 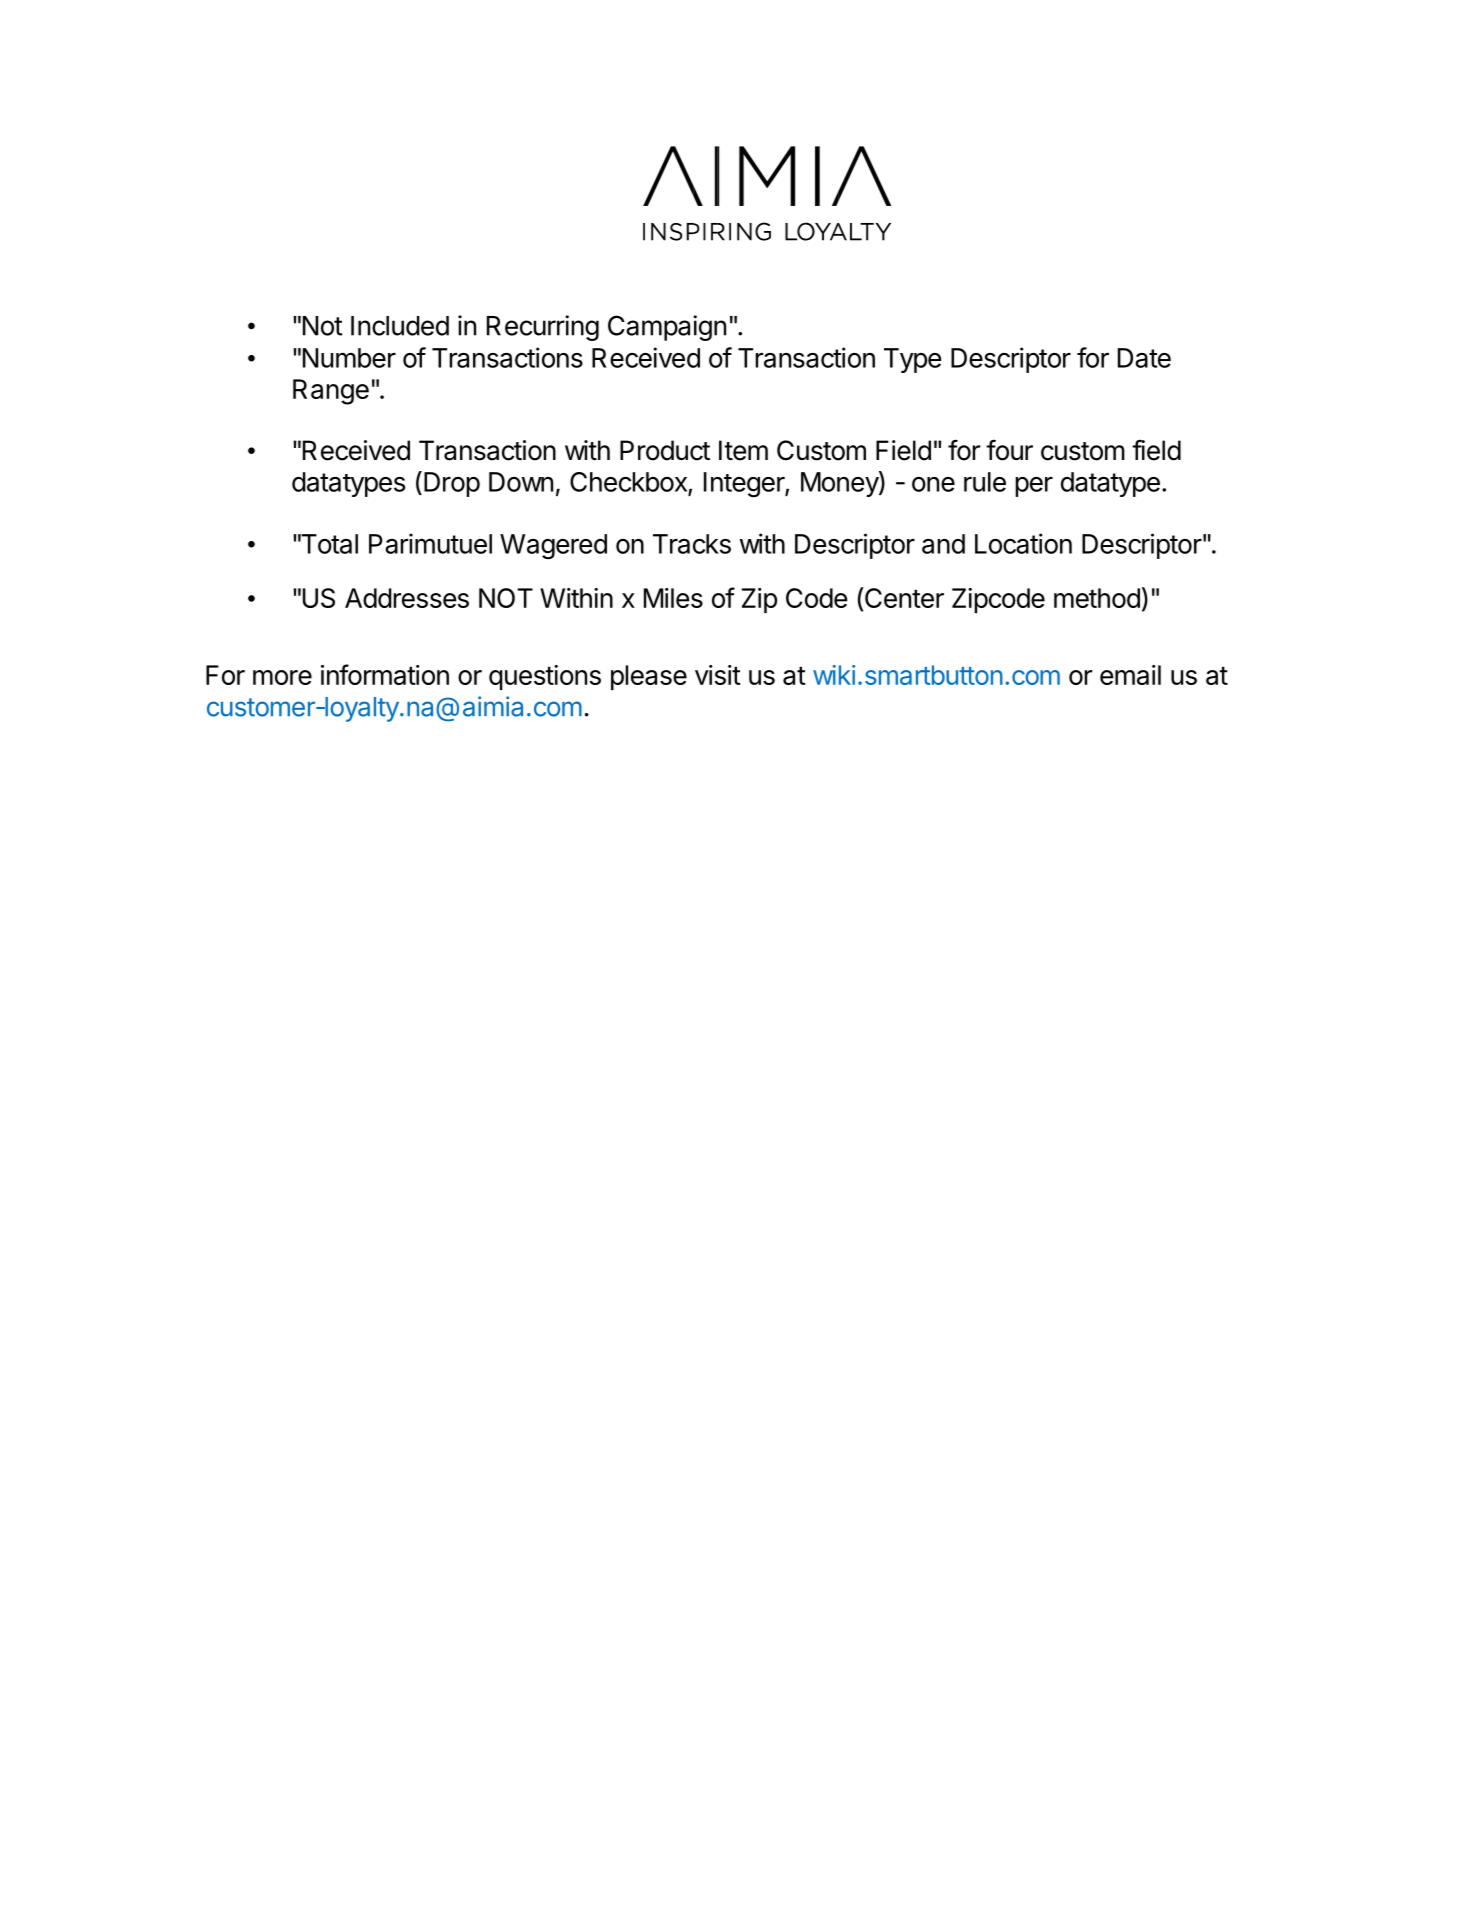 What do you see at coordinates (385, 674) in the screenshot?
I see `information` at bounding box center [385, 674].
